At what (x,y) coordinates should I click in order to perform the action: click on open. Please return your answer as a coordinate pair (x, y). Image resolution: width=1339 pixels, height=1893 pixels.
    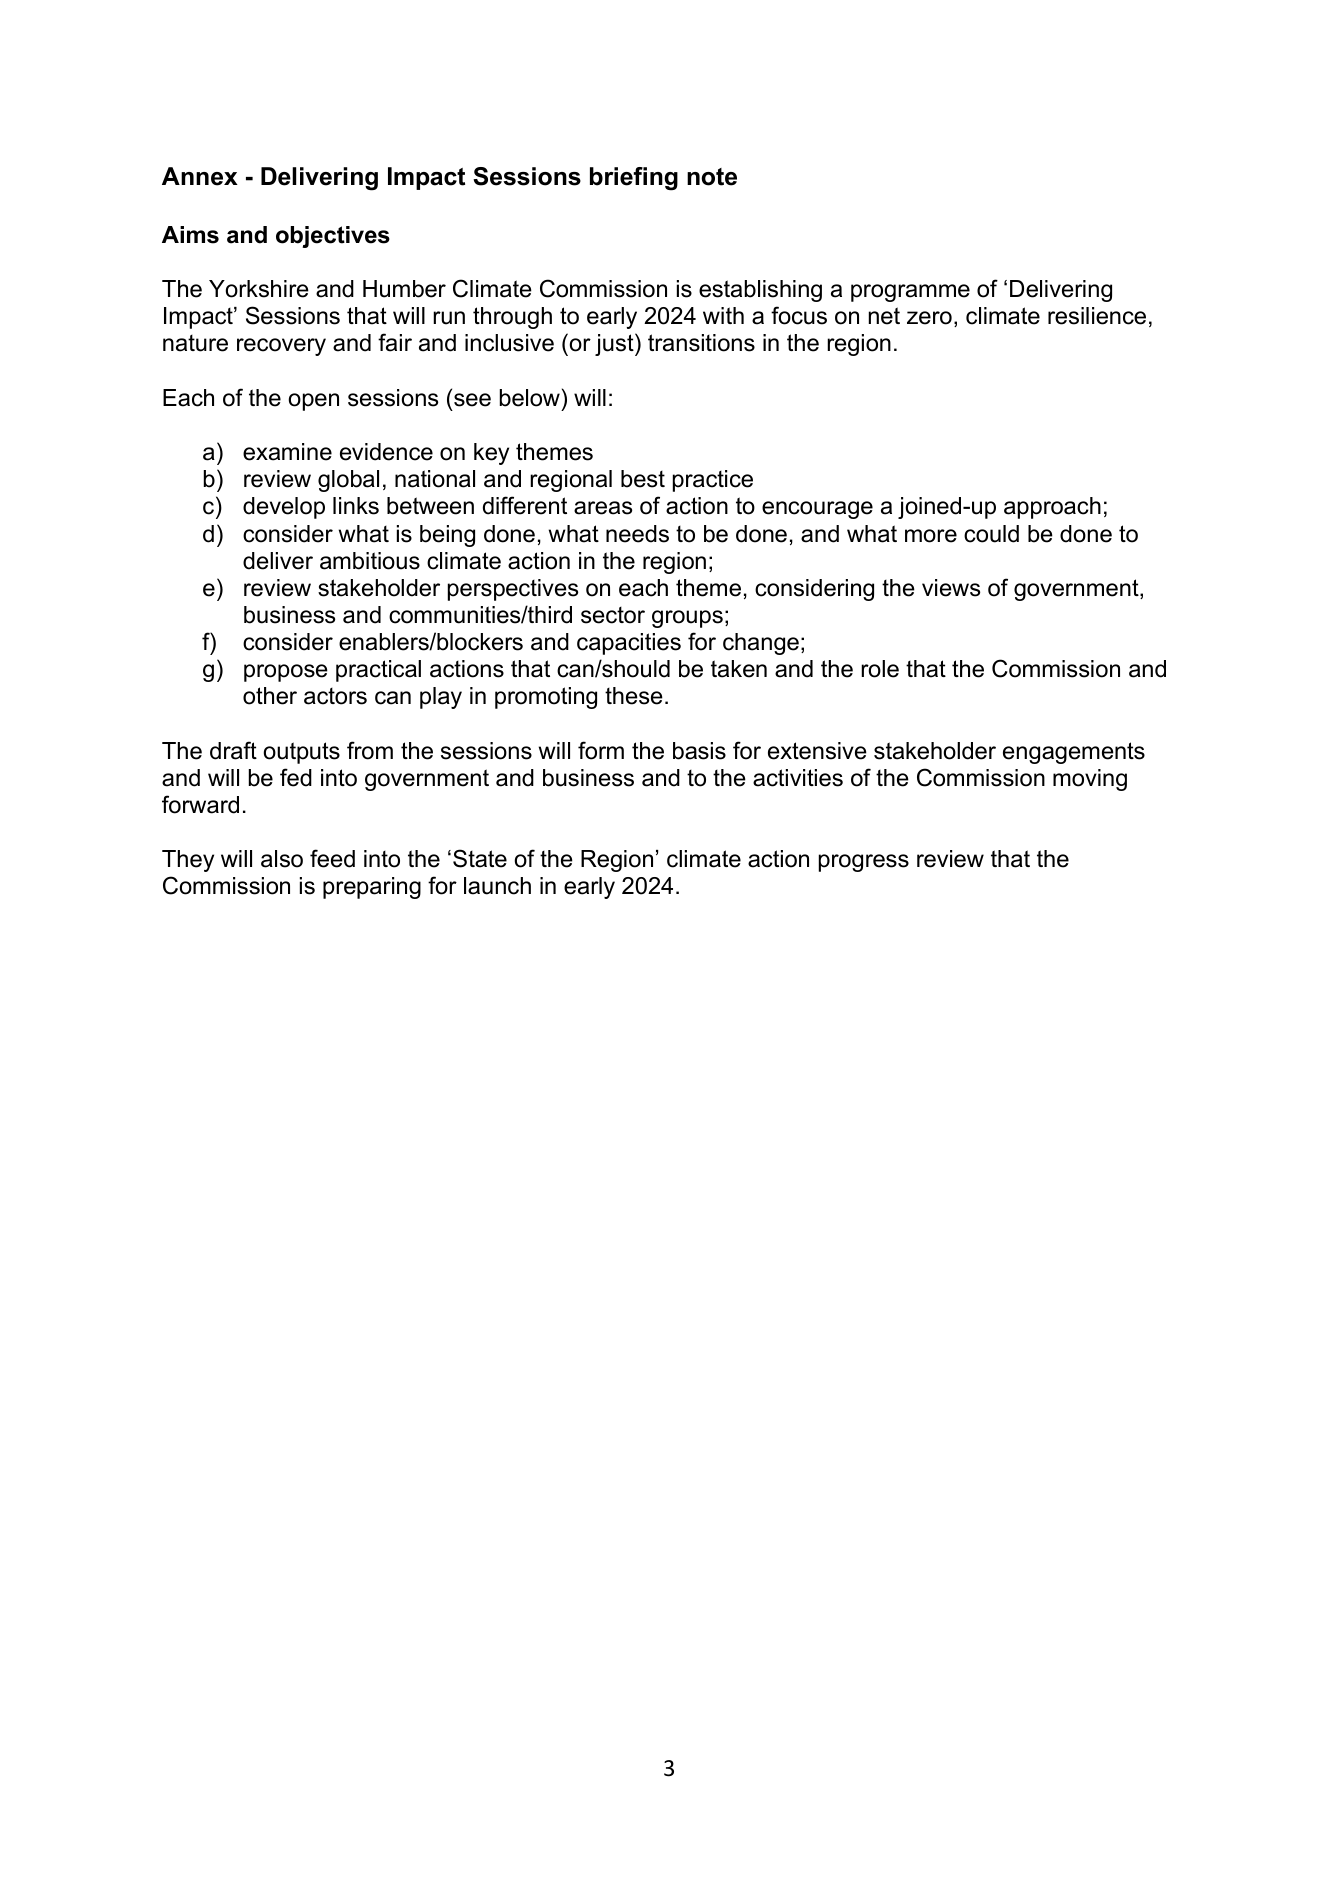
    Looking at the image, I should click on (313, 402).
